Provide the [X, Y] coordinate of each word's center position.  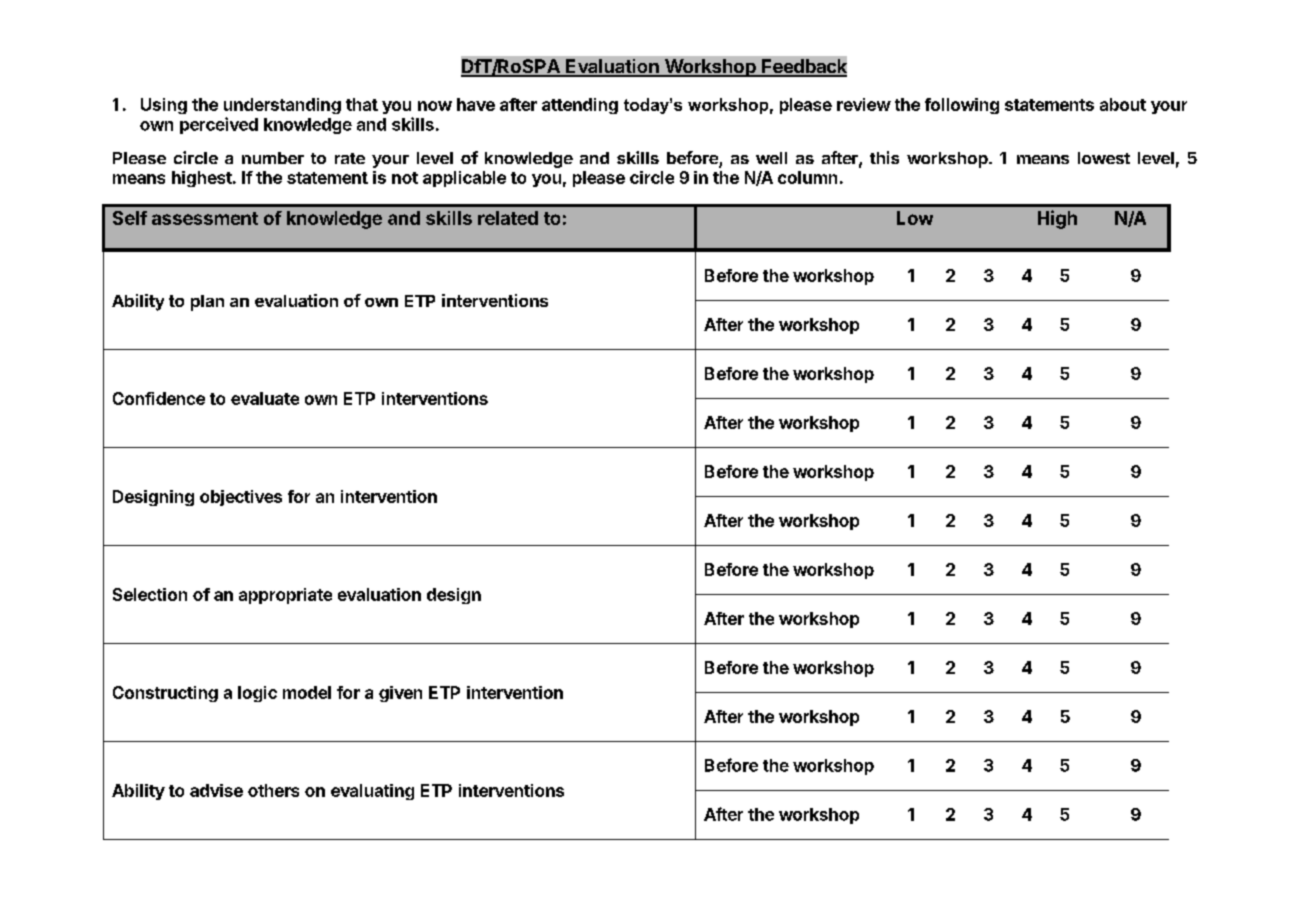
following [962, 106]
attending [580, 106]
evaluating [372, 792]
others [273, 790]
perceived [219, 125]
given [400, 694]
